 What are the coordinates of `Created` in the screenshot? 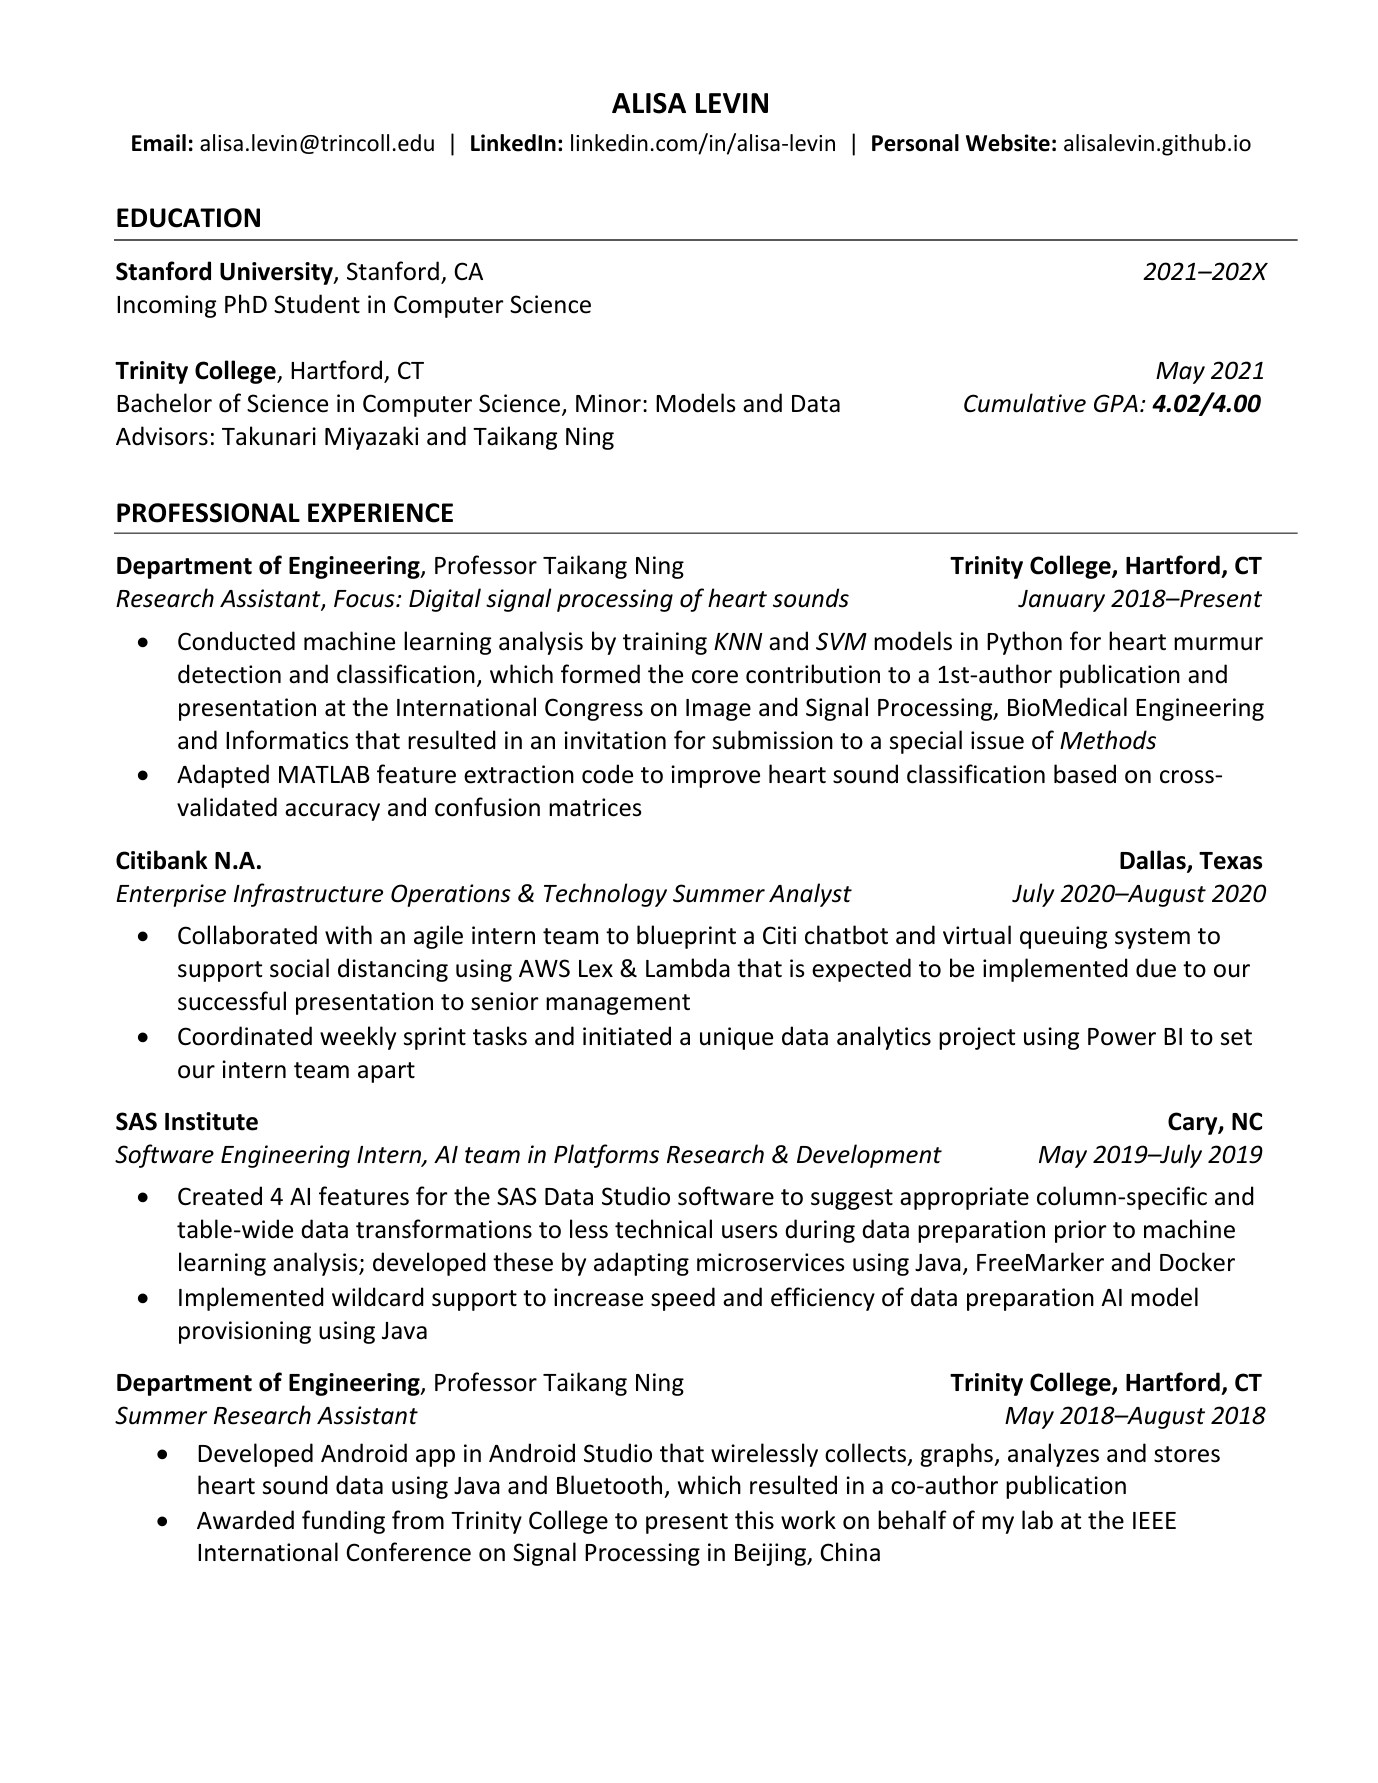 It's located at (220, 1196).
